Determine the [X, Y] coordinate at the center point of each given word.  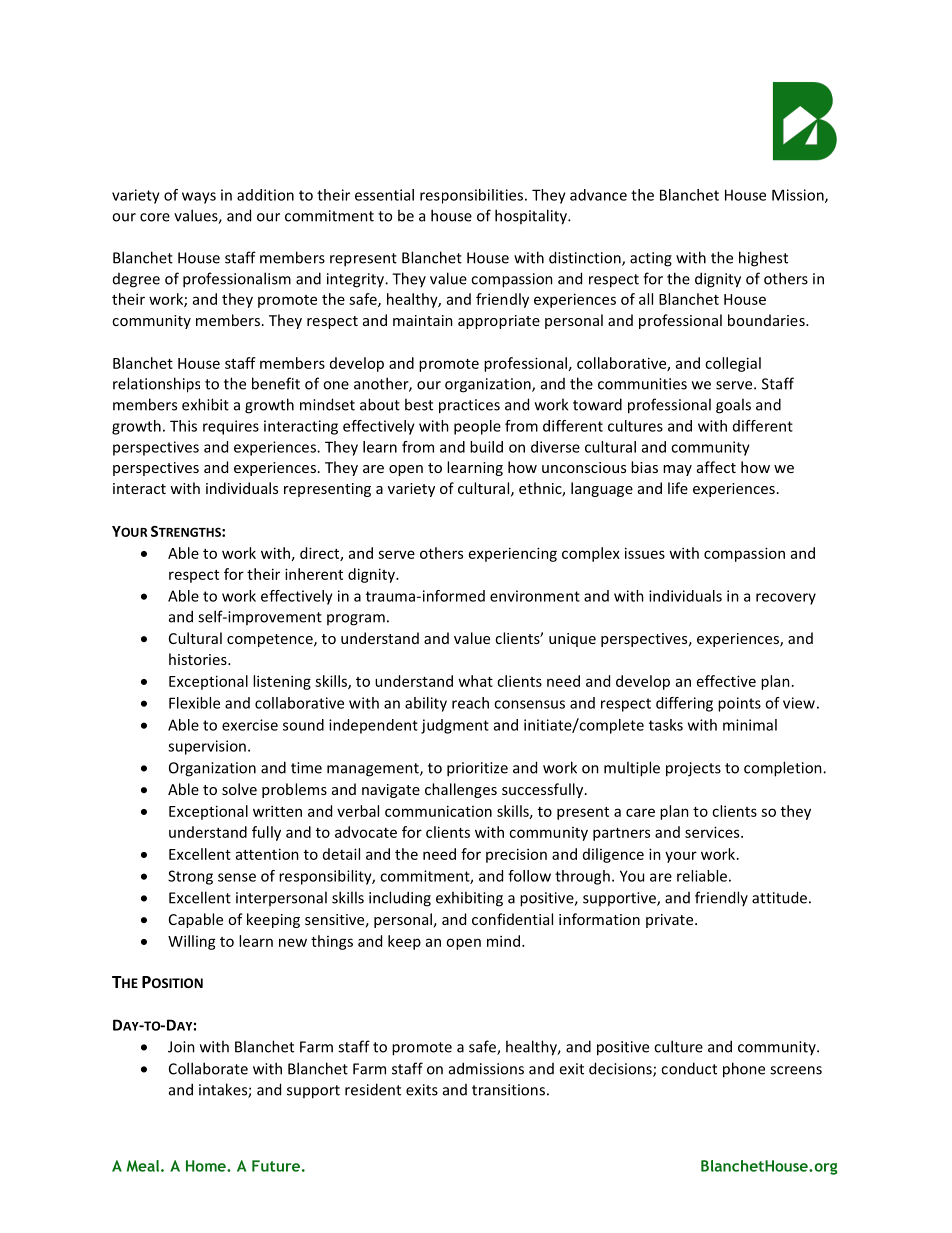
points [739, 704]
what [475, 681]
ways [199, 198]
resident [373, 1089]
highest [763, 259]
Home [207, 1166]
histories [199, 659]
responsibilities [473, 196]
